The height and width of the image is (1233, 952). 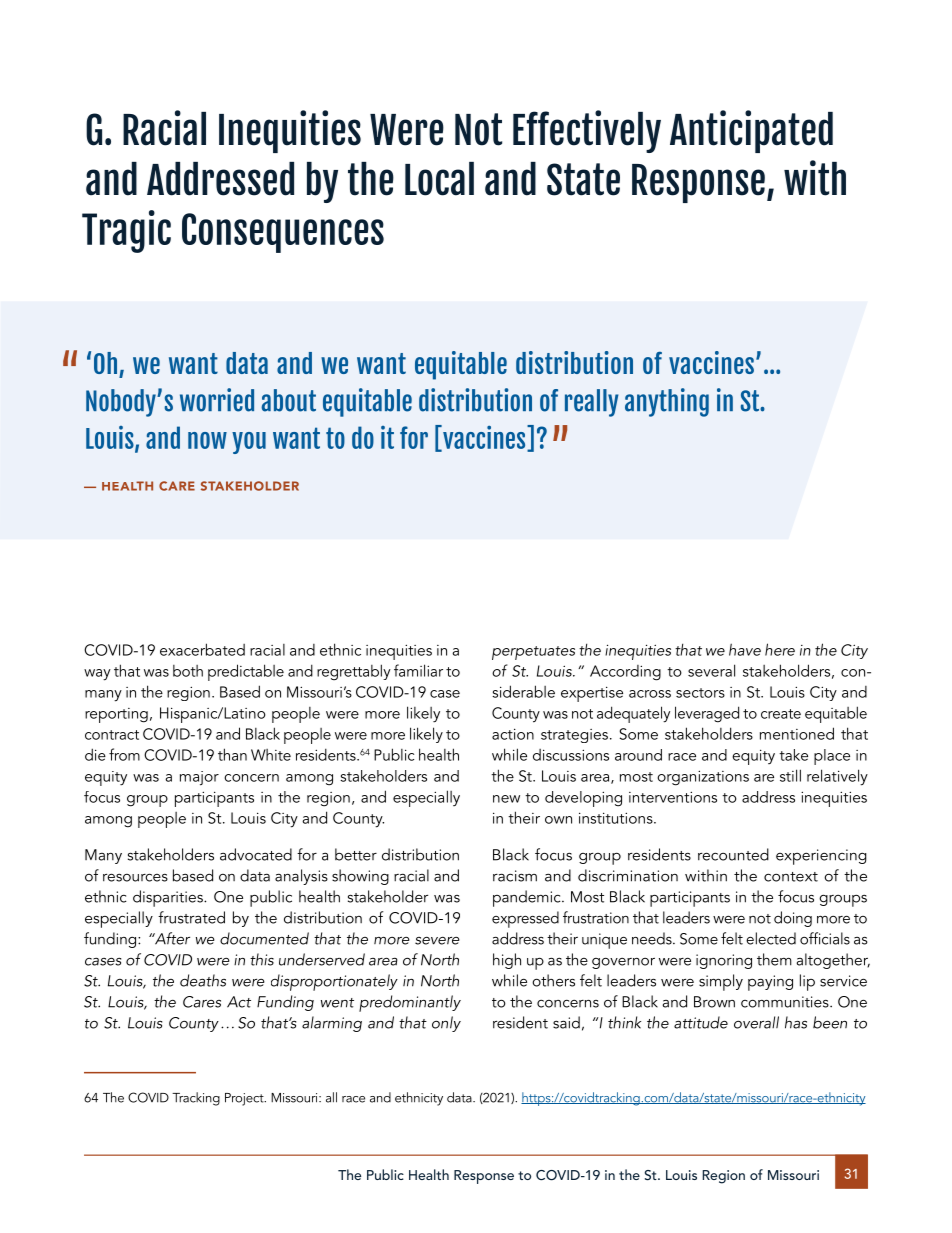 I want to click on really, so click(x=592, y=403).
